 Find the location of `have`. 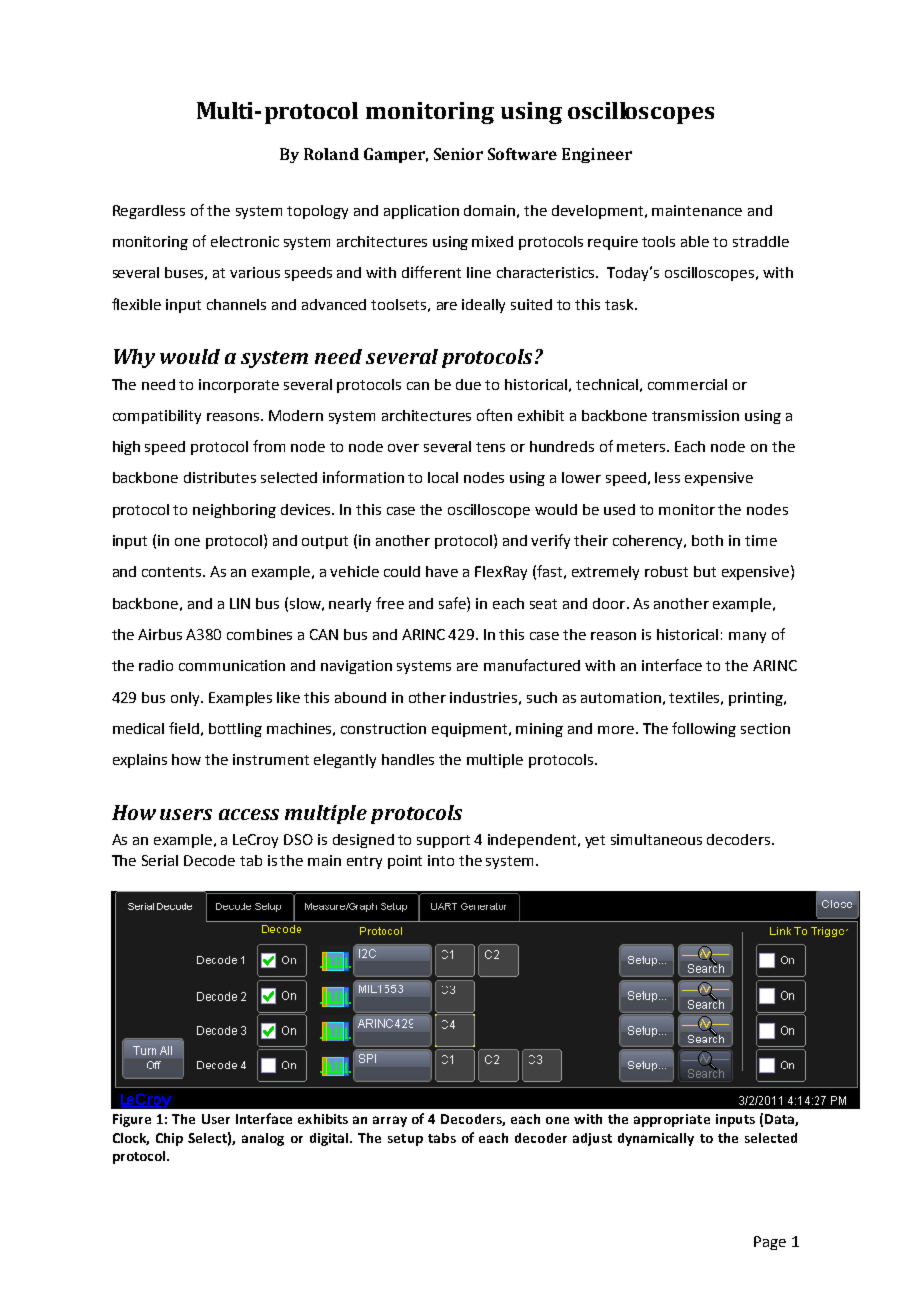

have is located at coordinates (442, 571).
